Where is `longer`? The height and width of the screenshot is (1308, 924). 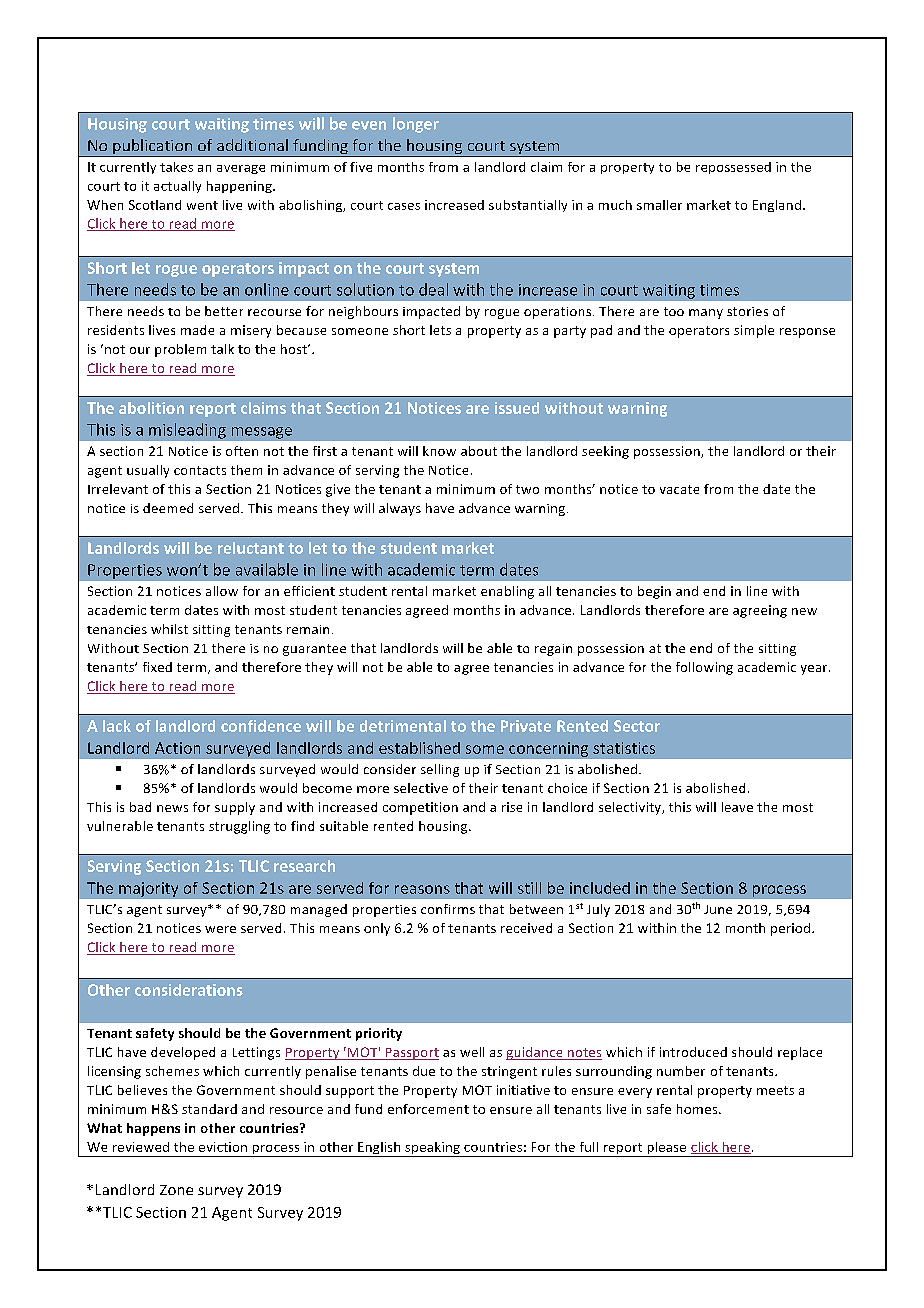 longer is located at coordinates (416, 125).
